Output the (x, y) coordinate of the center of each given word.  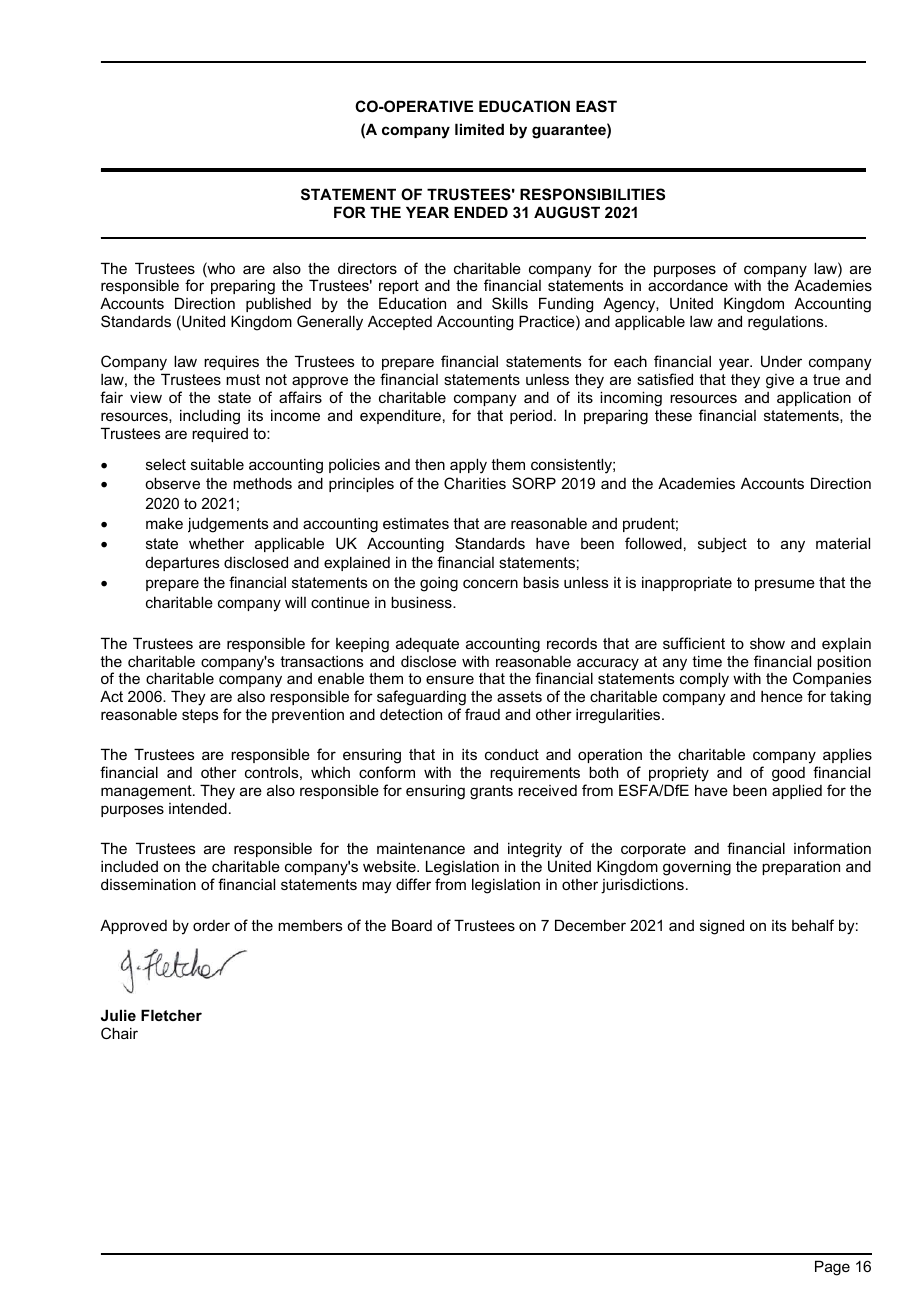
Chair (119, 1033)
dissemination (148, 884)
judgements (228, 525)
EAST (596, 106)
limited (479, 129)
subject (722, 545)
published (278, 304)
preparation (801, 868)
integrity (535, 851)
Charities (475, 483)
